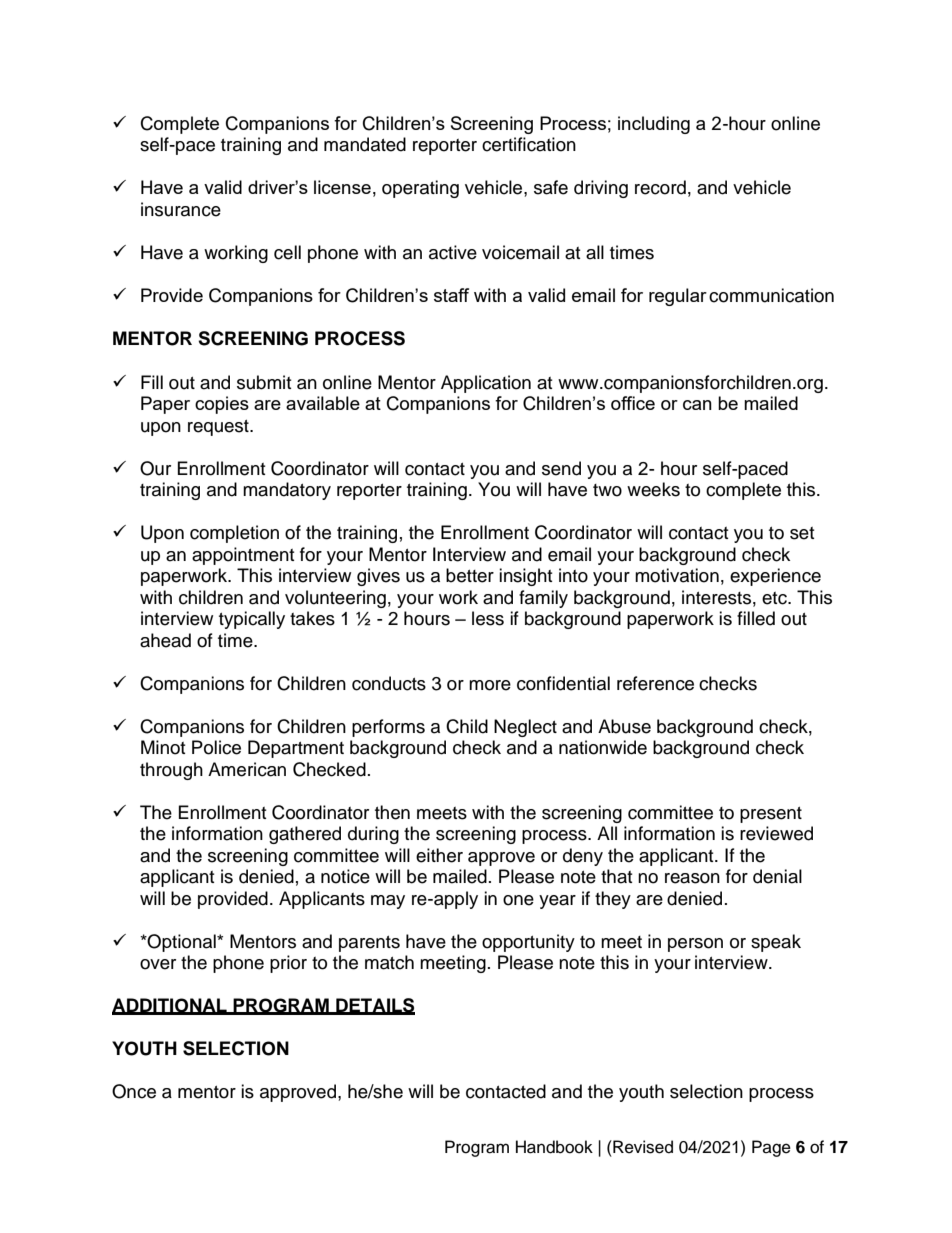 Image resolution: width=952 pixels, height=1233 pixels. I want to click on Once, so click(134, 1091).
